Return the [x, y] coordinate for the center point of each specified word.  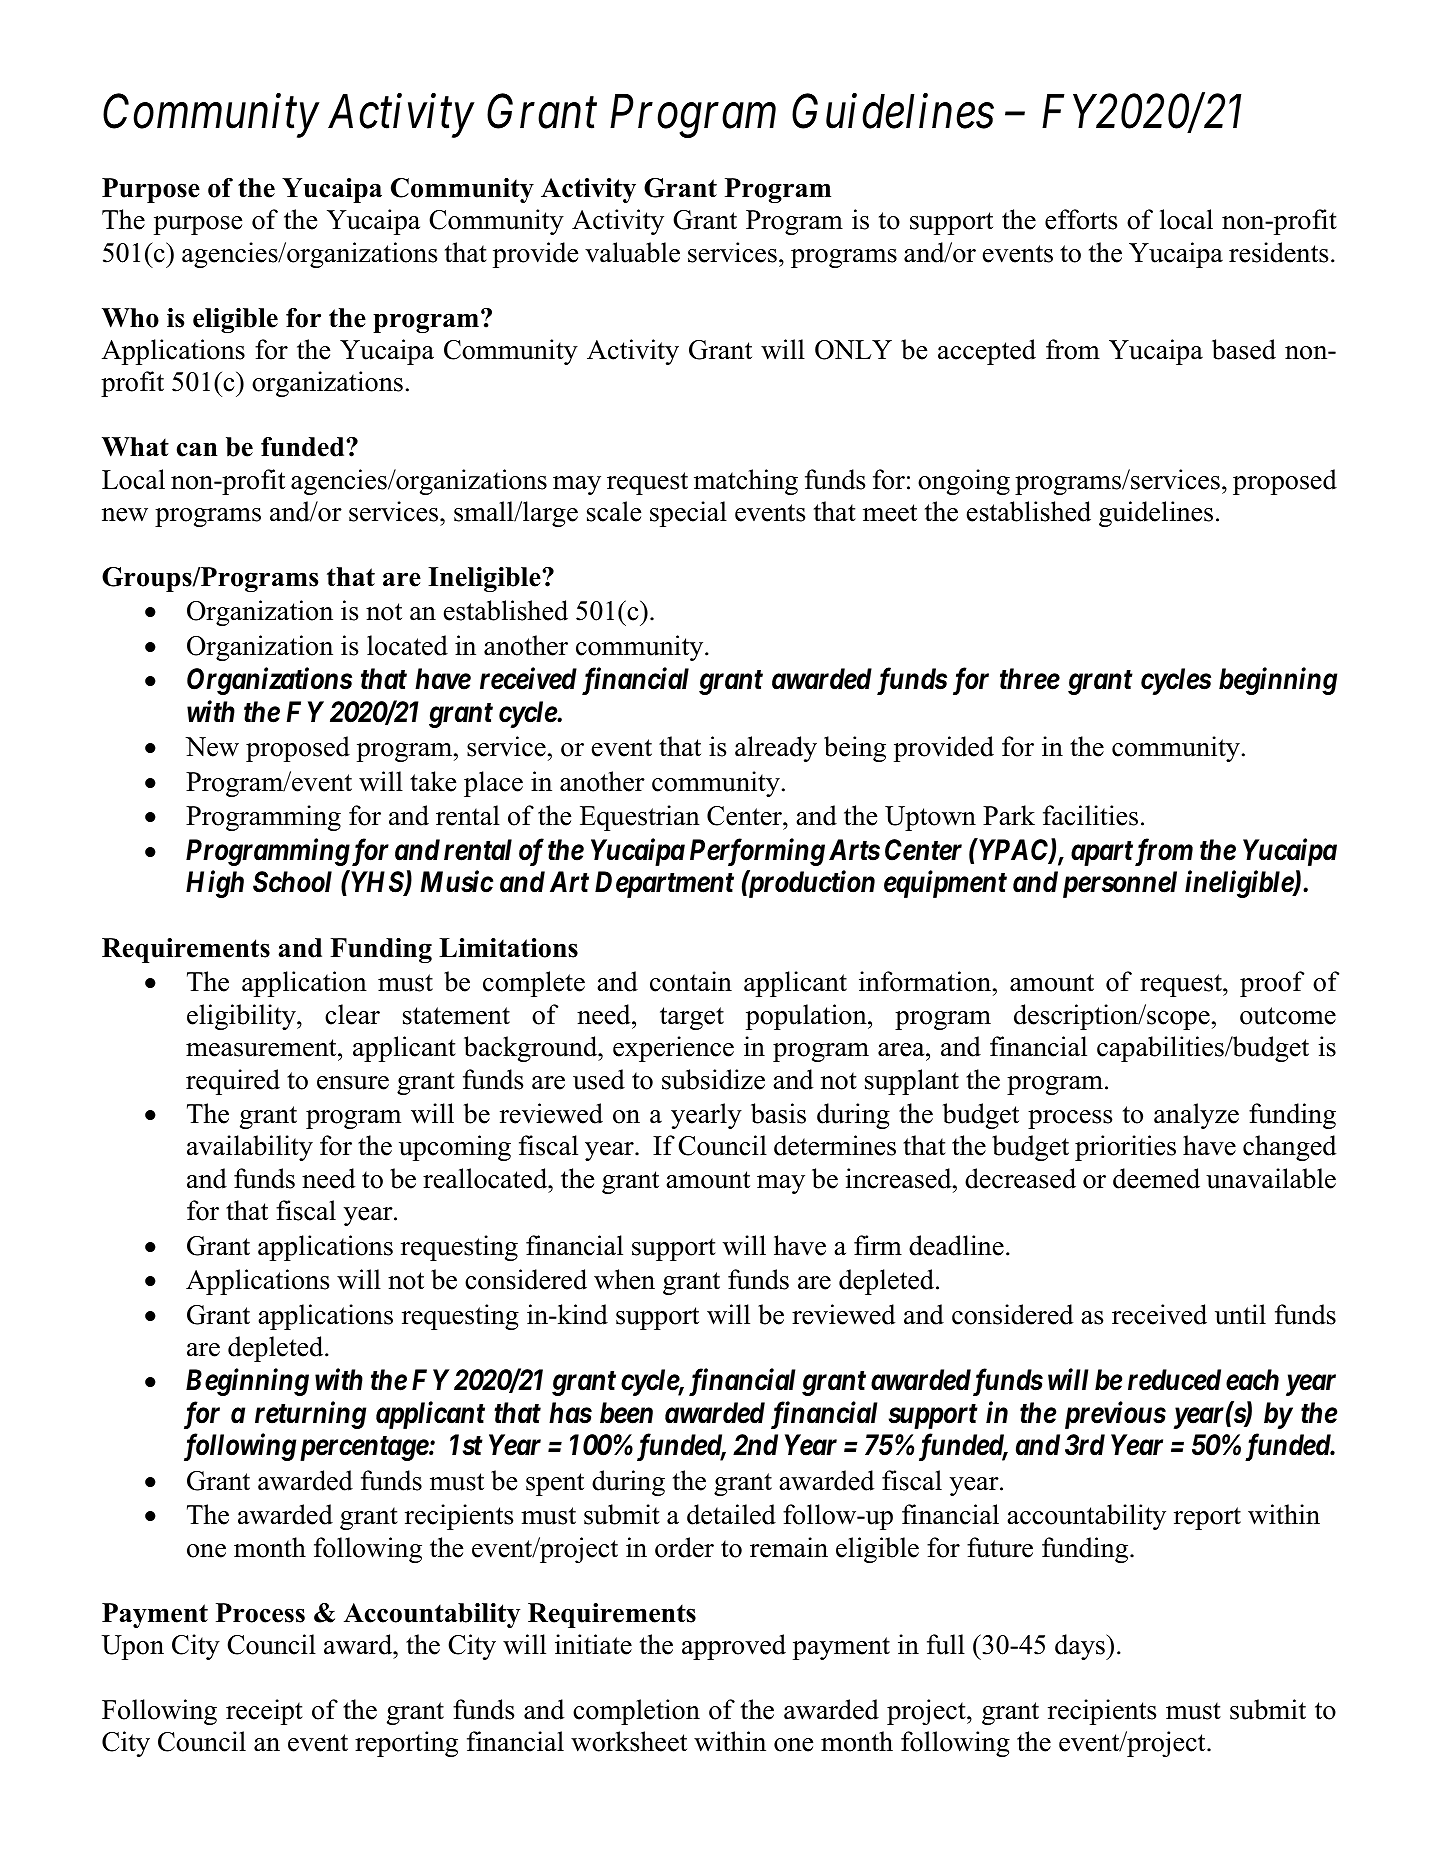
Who [130, 318]
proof [1272, 984]
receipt [264, 1712]
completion [636, 1712]
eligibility [242, 1017]
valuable [632, 252]
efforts [1081, 219]
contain [691, 981]
